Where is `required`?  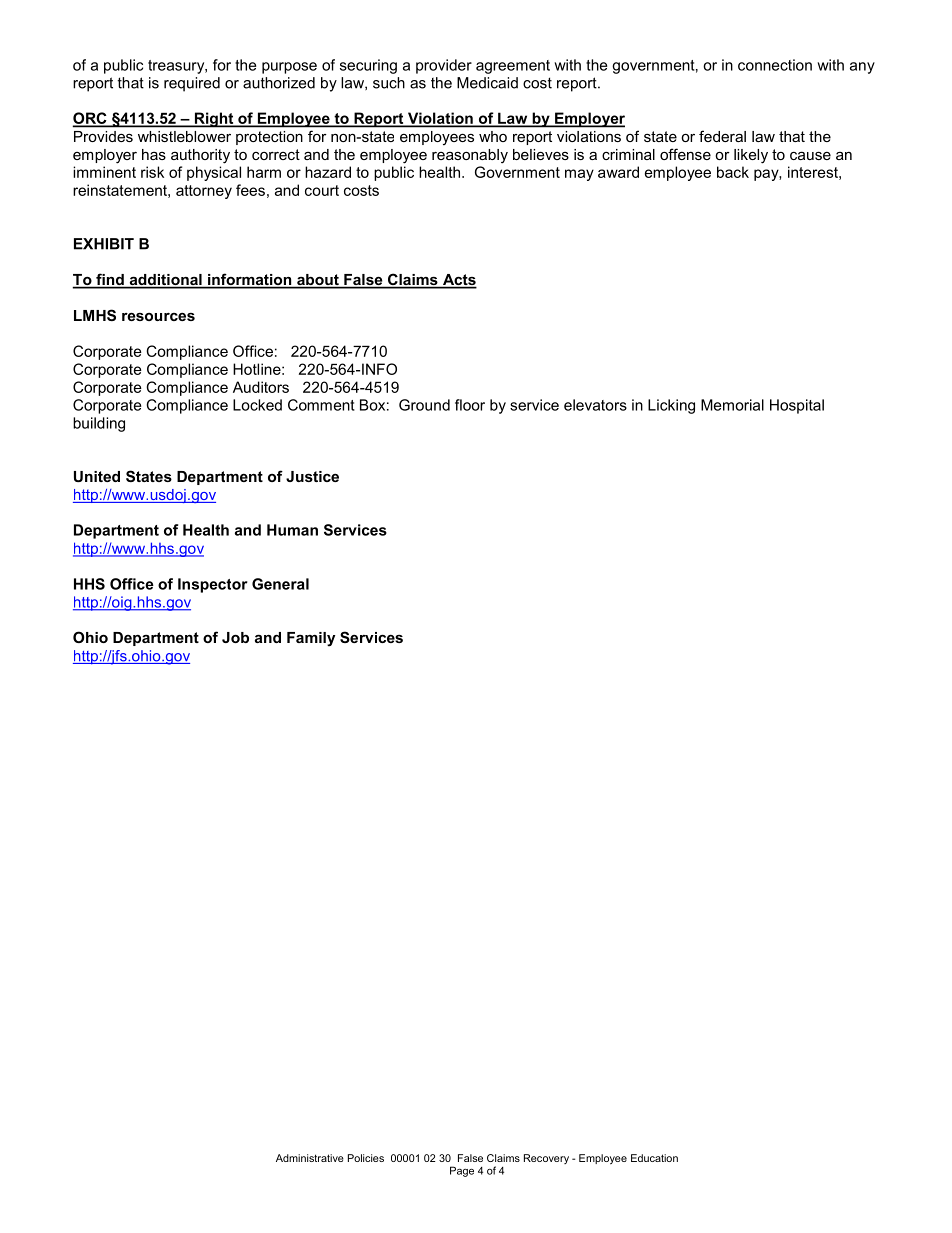 required is located at coordinates (192, 84).
